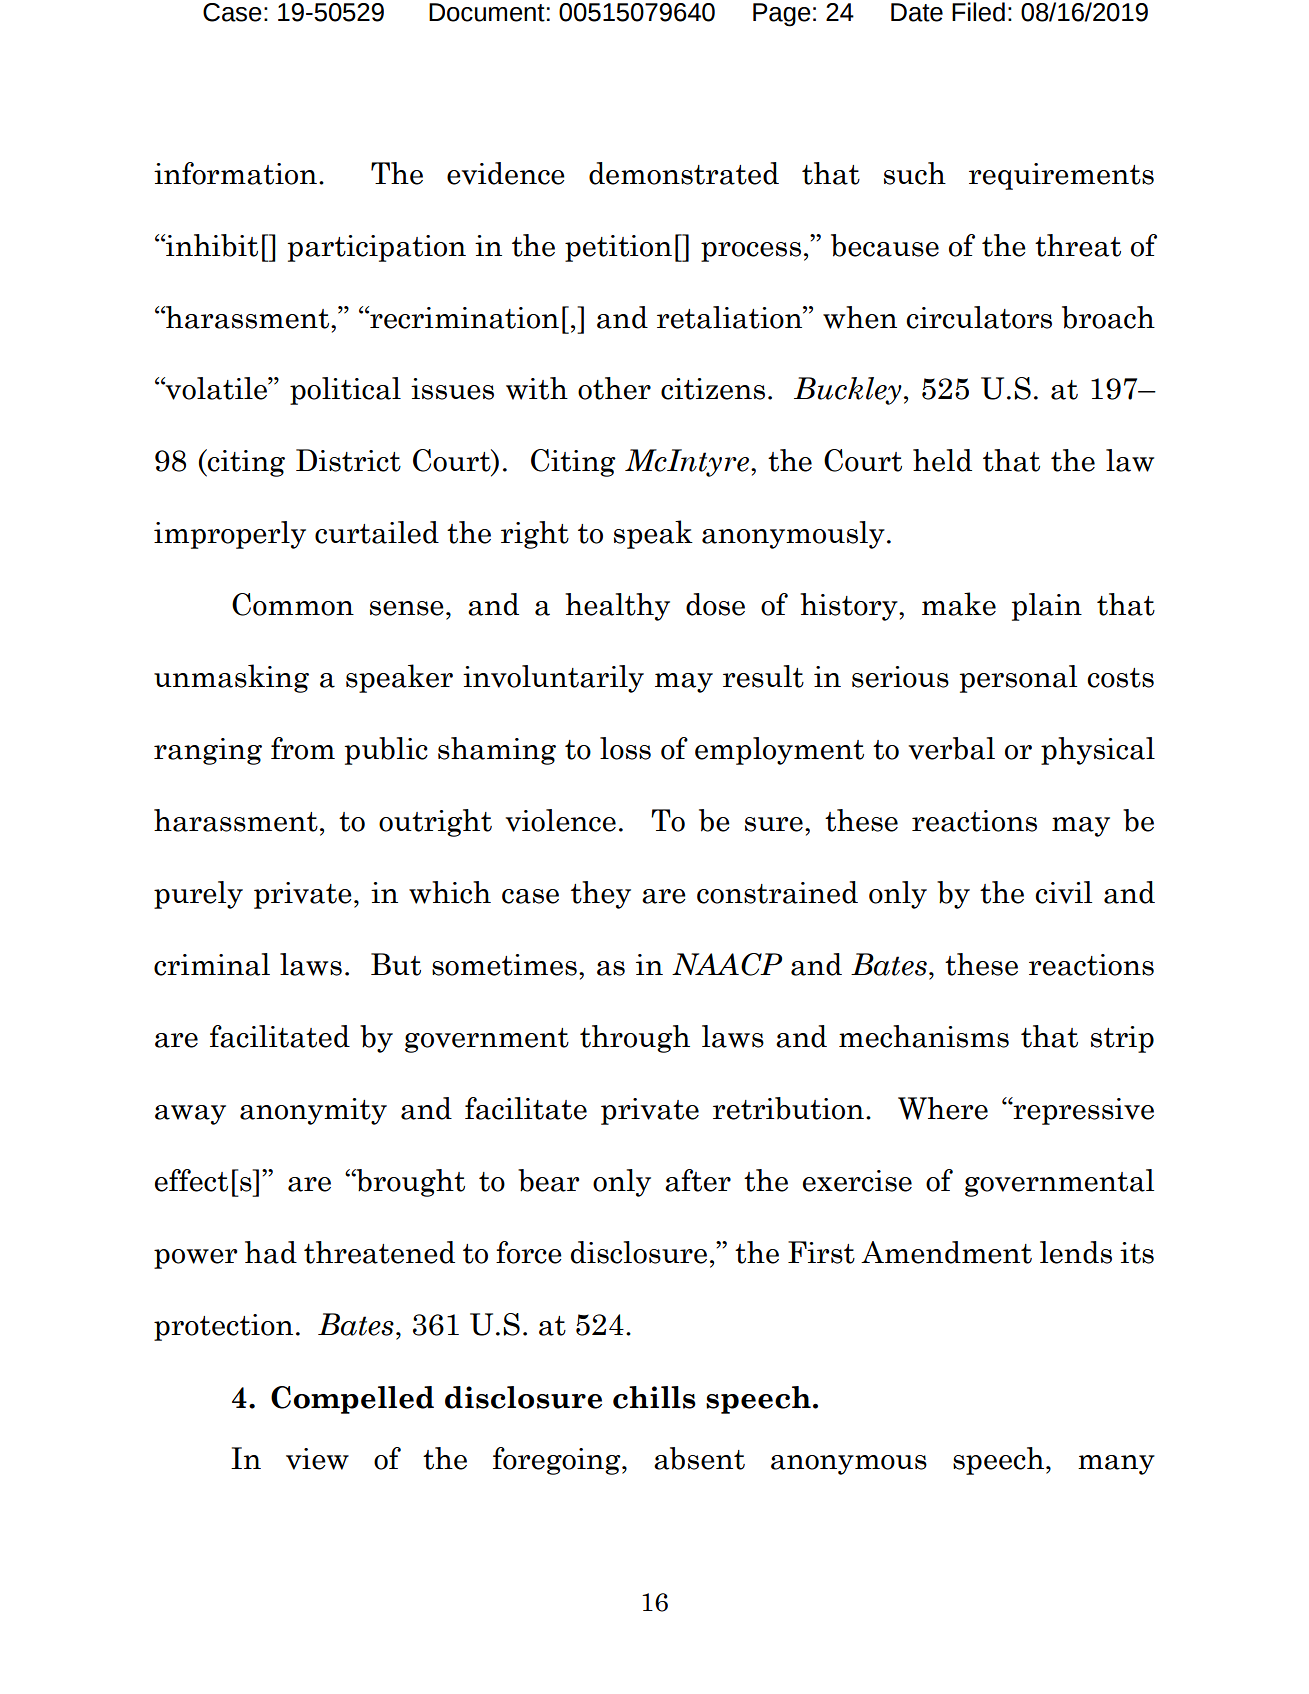 The width and height of the screenshot is (1309, 1694). I want to click on view, so click(317, 1459).
